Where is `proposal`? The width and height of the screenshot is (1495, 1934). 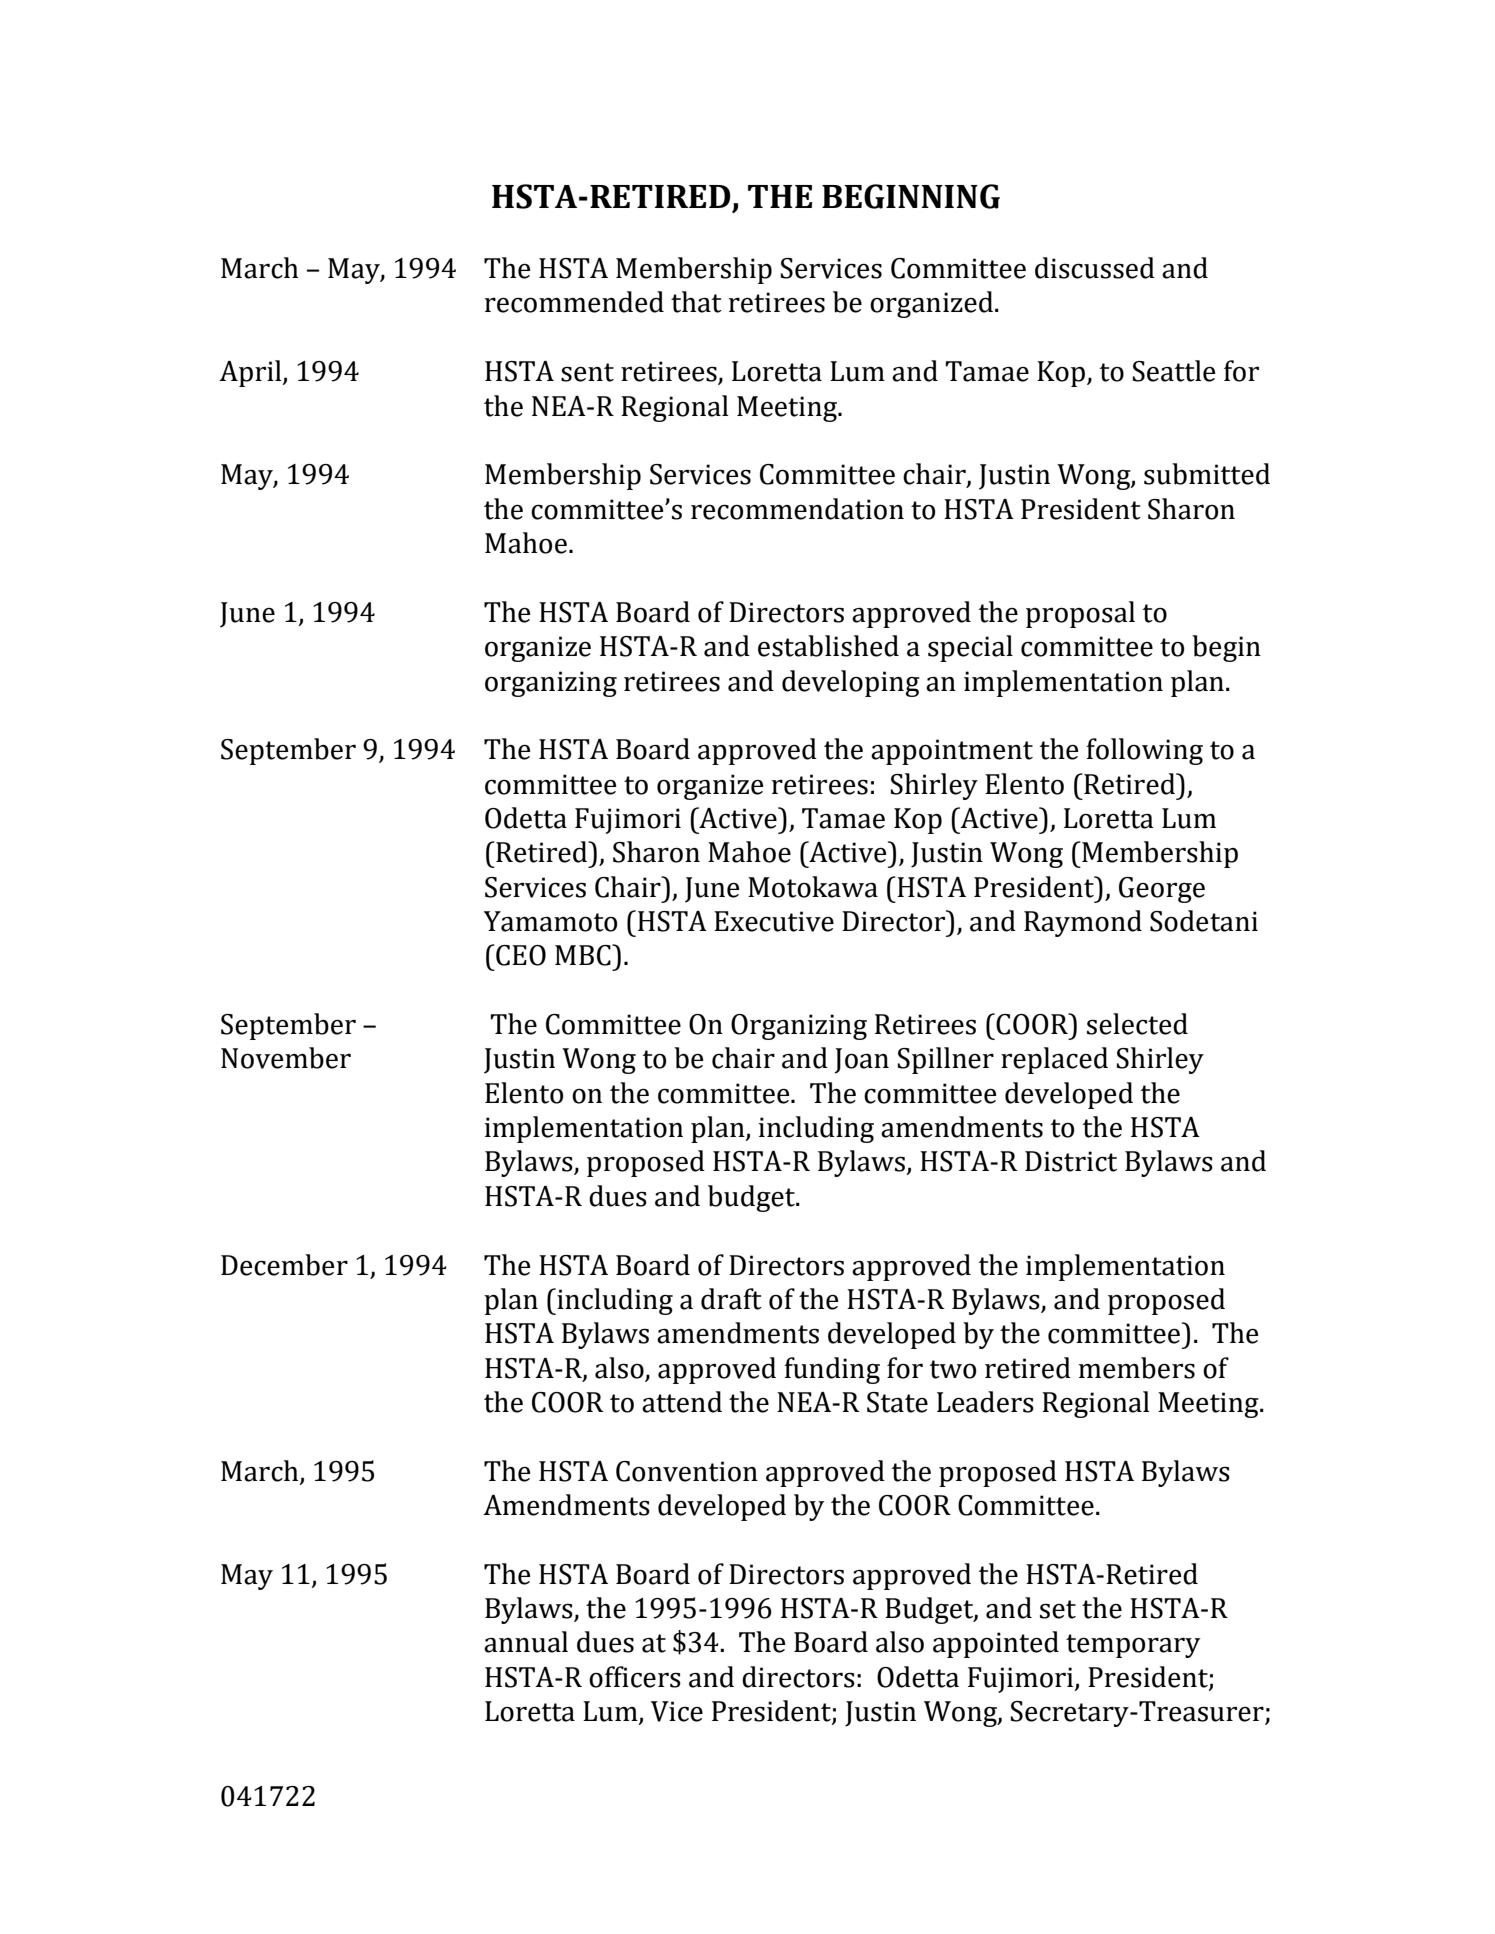 proposal is located at coordinates (1080, 614).
